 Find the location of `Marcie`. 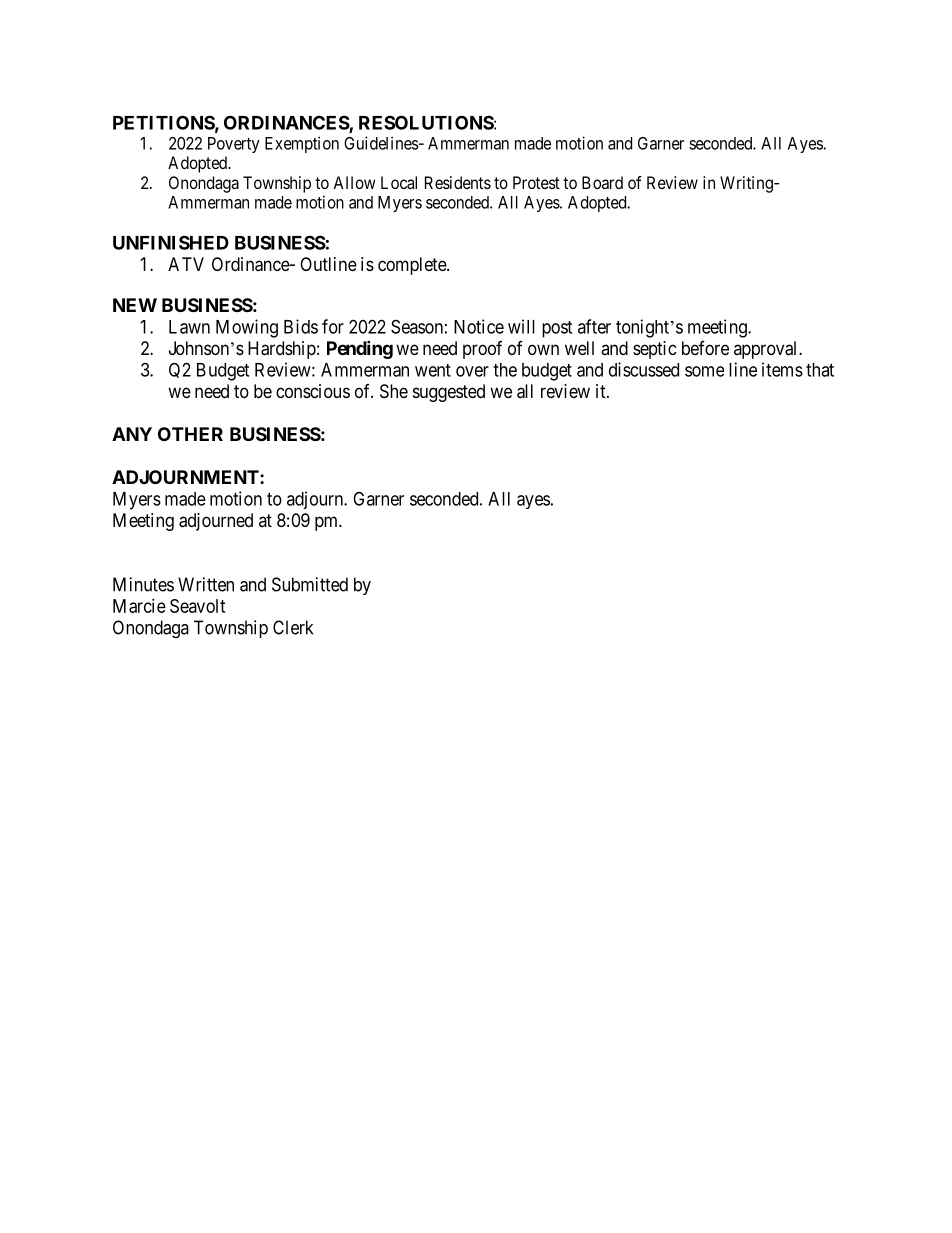

Marcie is located at coordinates (139, 606).
